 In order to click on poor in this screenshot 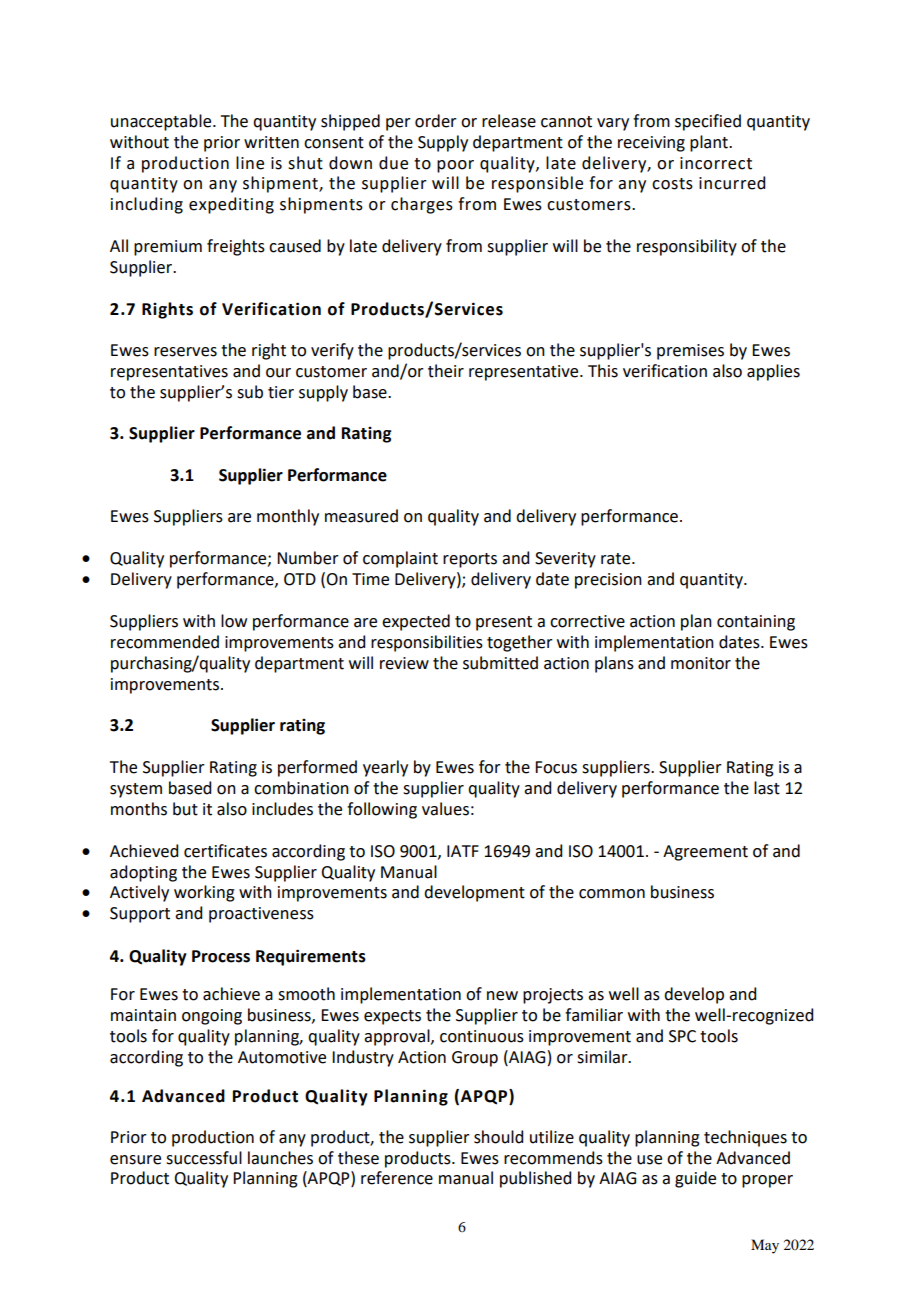, I will do `click(455, 166)`.
